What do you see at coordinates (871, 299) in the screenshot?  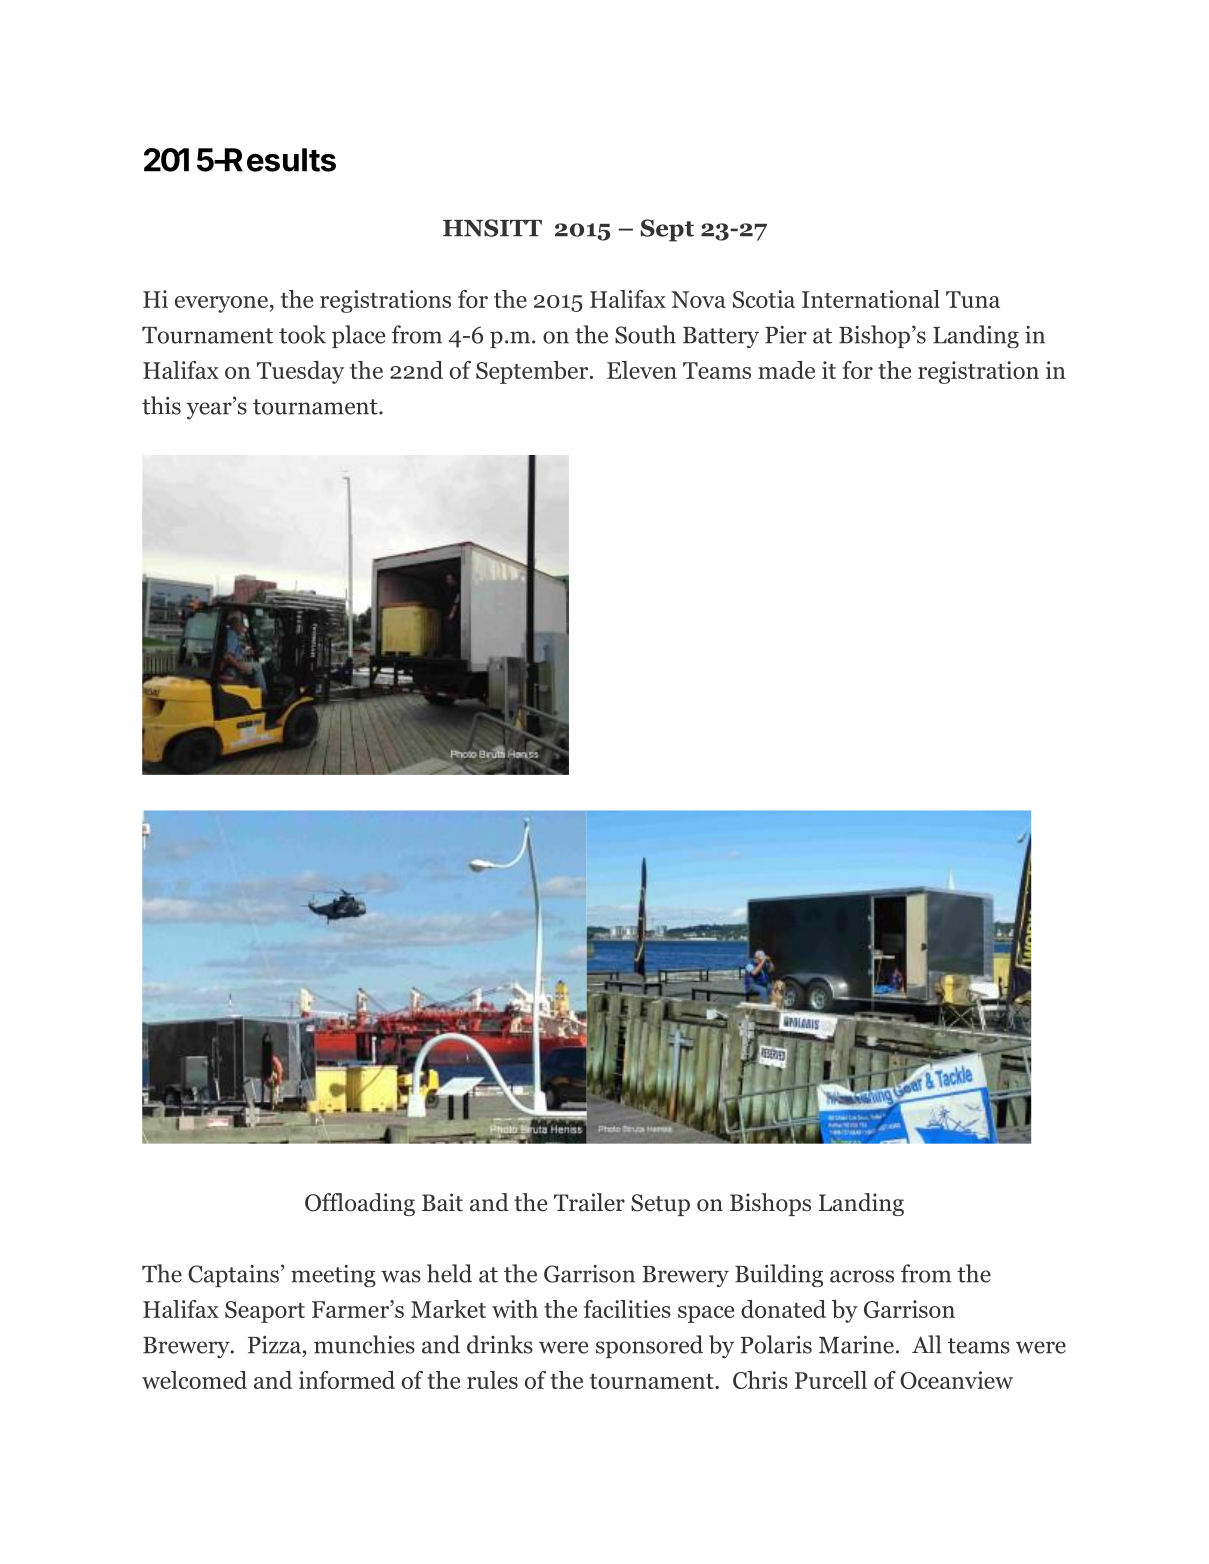 I see `International` at bounding box center [871, 299].
